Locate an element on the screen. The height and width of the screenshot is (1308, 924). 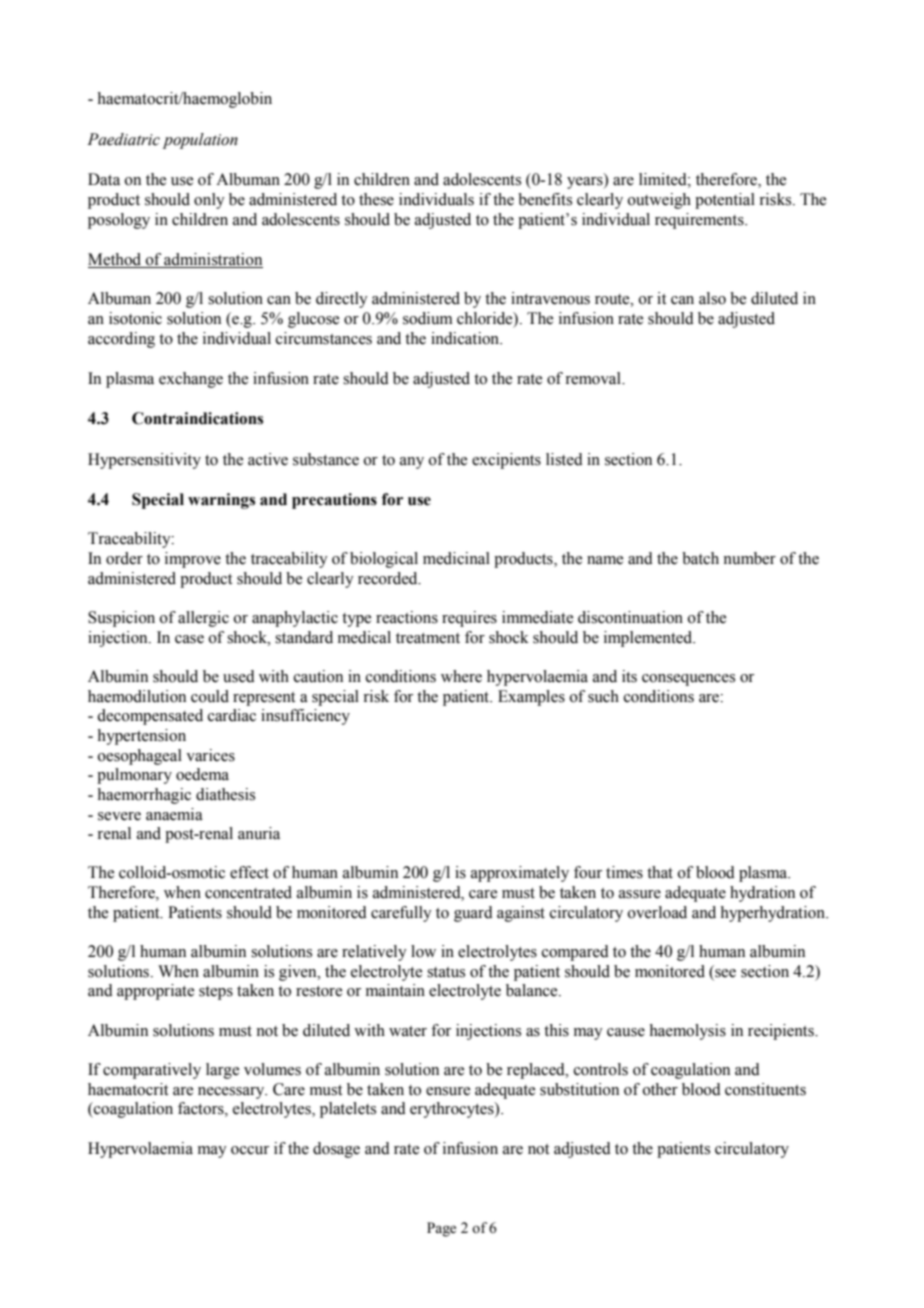
batch is located at coordinates (700, 558).
